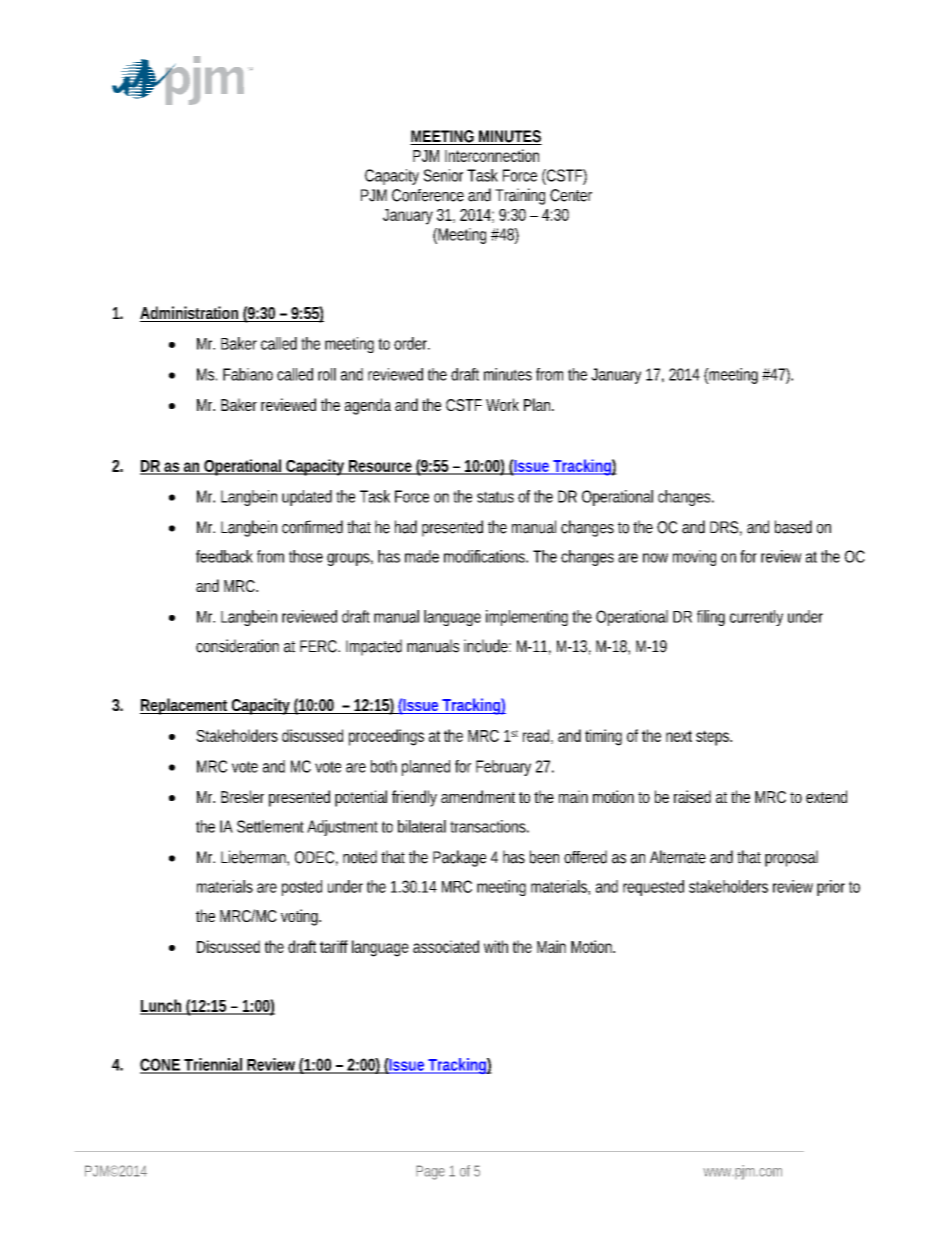 The image size is (952, 1233). Describe the element at coordinates (520, 196) in the screenshot. I see `Training` at that location.
